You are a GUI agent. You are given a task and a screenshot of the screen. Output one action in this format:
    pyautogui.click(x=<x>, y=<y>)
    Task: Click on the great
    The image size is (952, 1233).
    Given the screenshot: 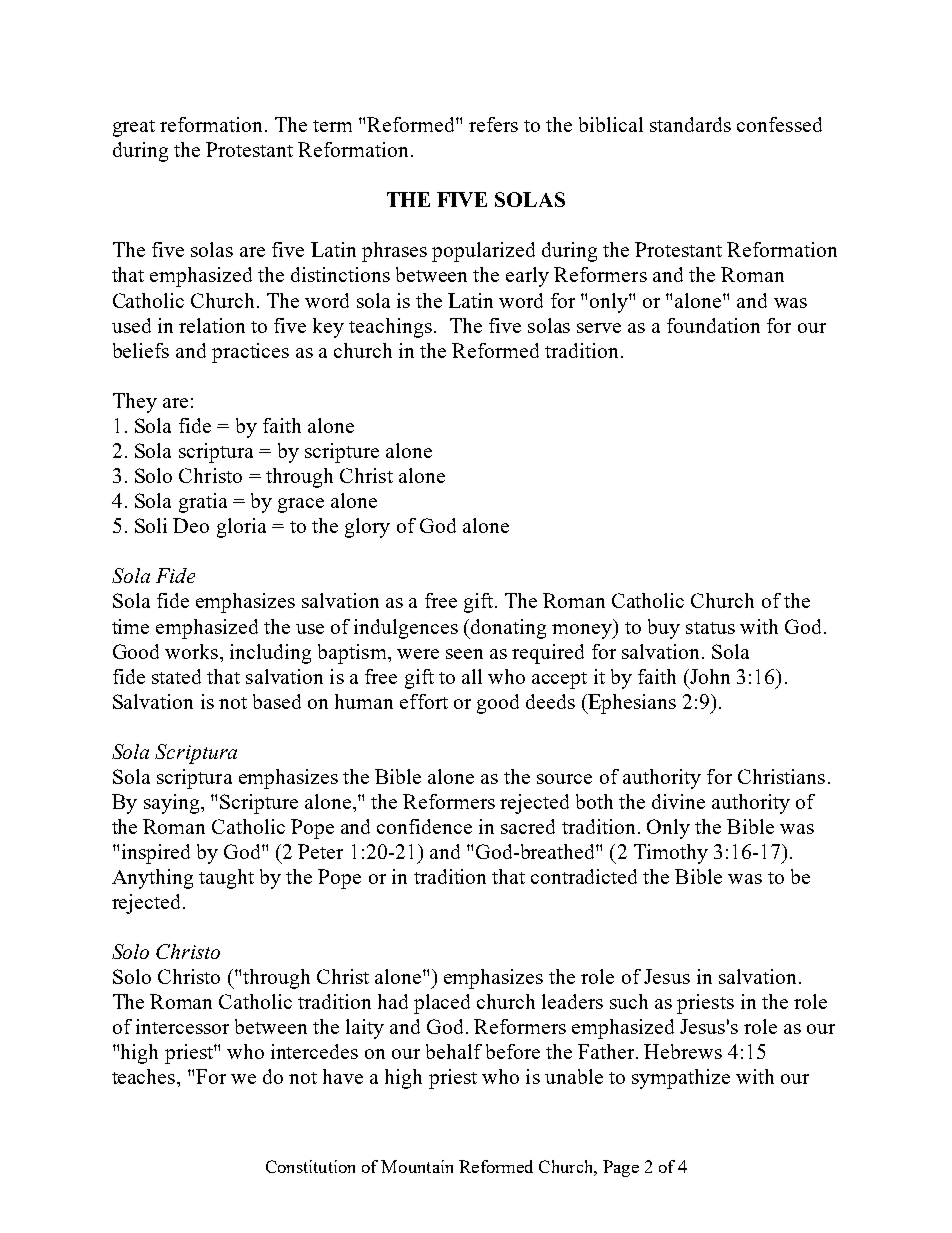 What is the action you would take?
    pyautogui.click(x=134, y=128)
